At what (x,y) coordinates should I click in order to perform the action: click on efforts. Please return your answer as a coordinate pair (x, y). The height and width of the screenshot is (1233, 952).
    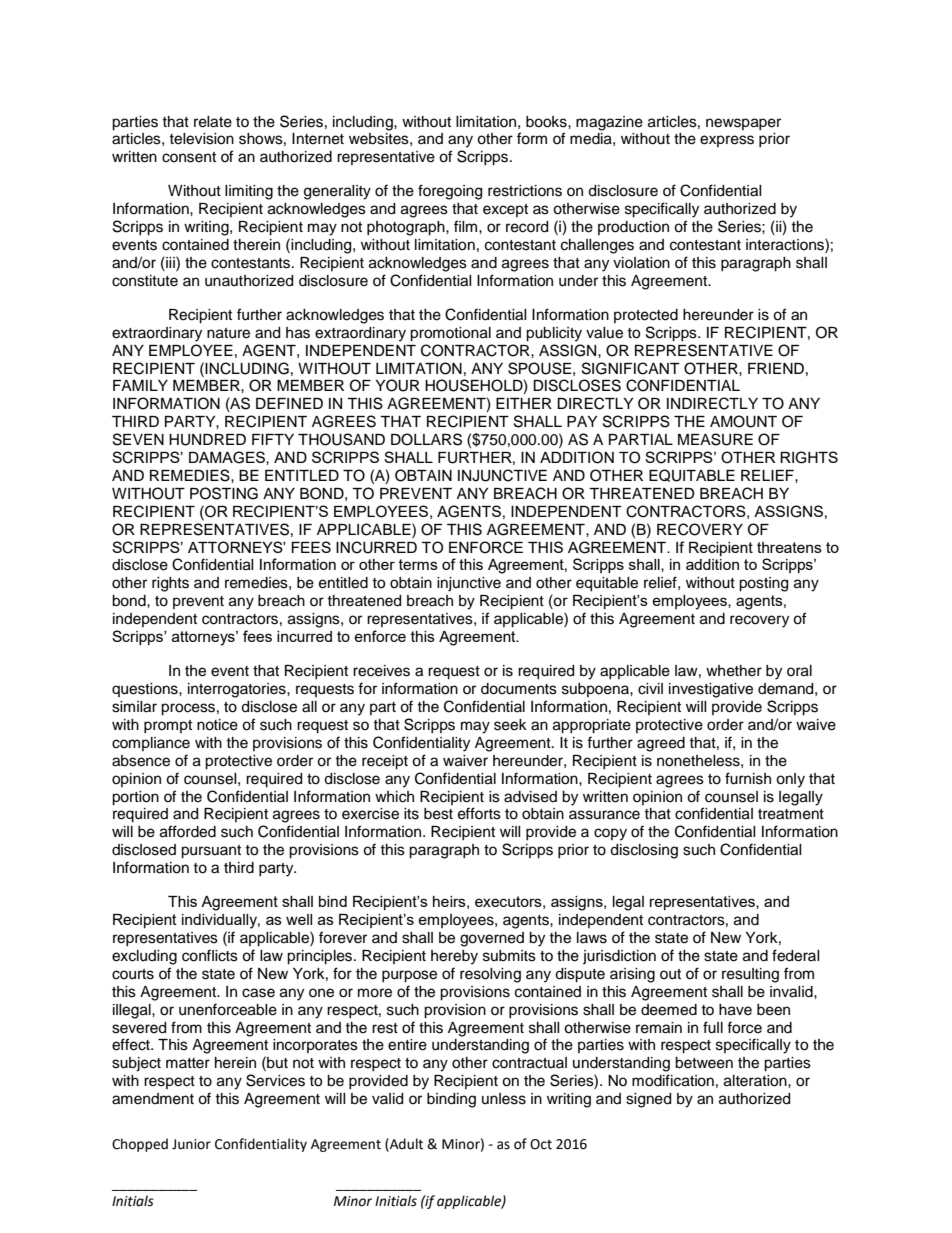
    Looking at the image, I should click on (479, 813).
